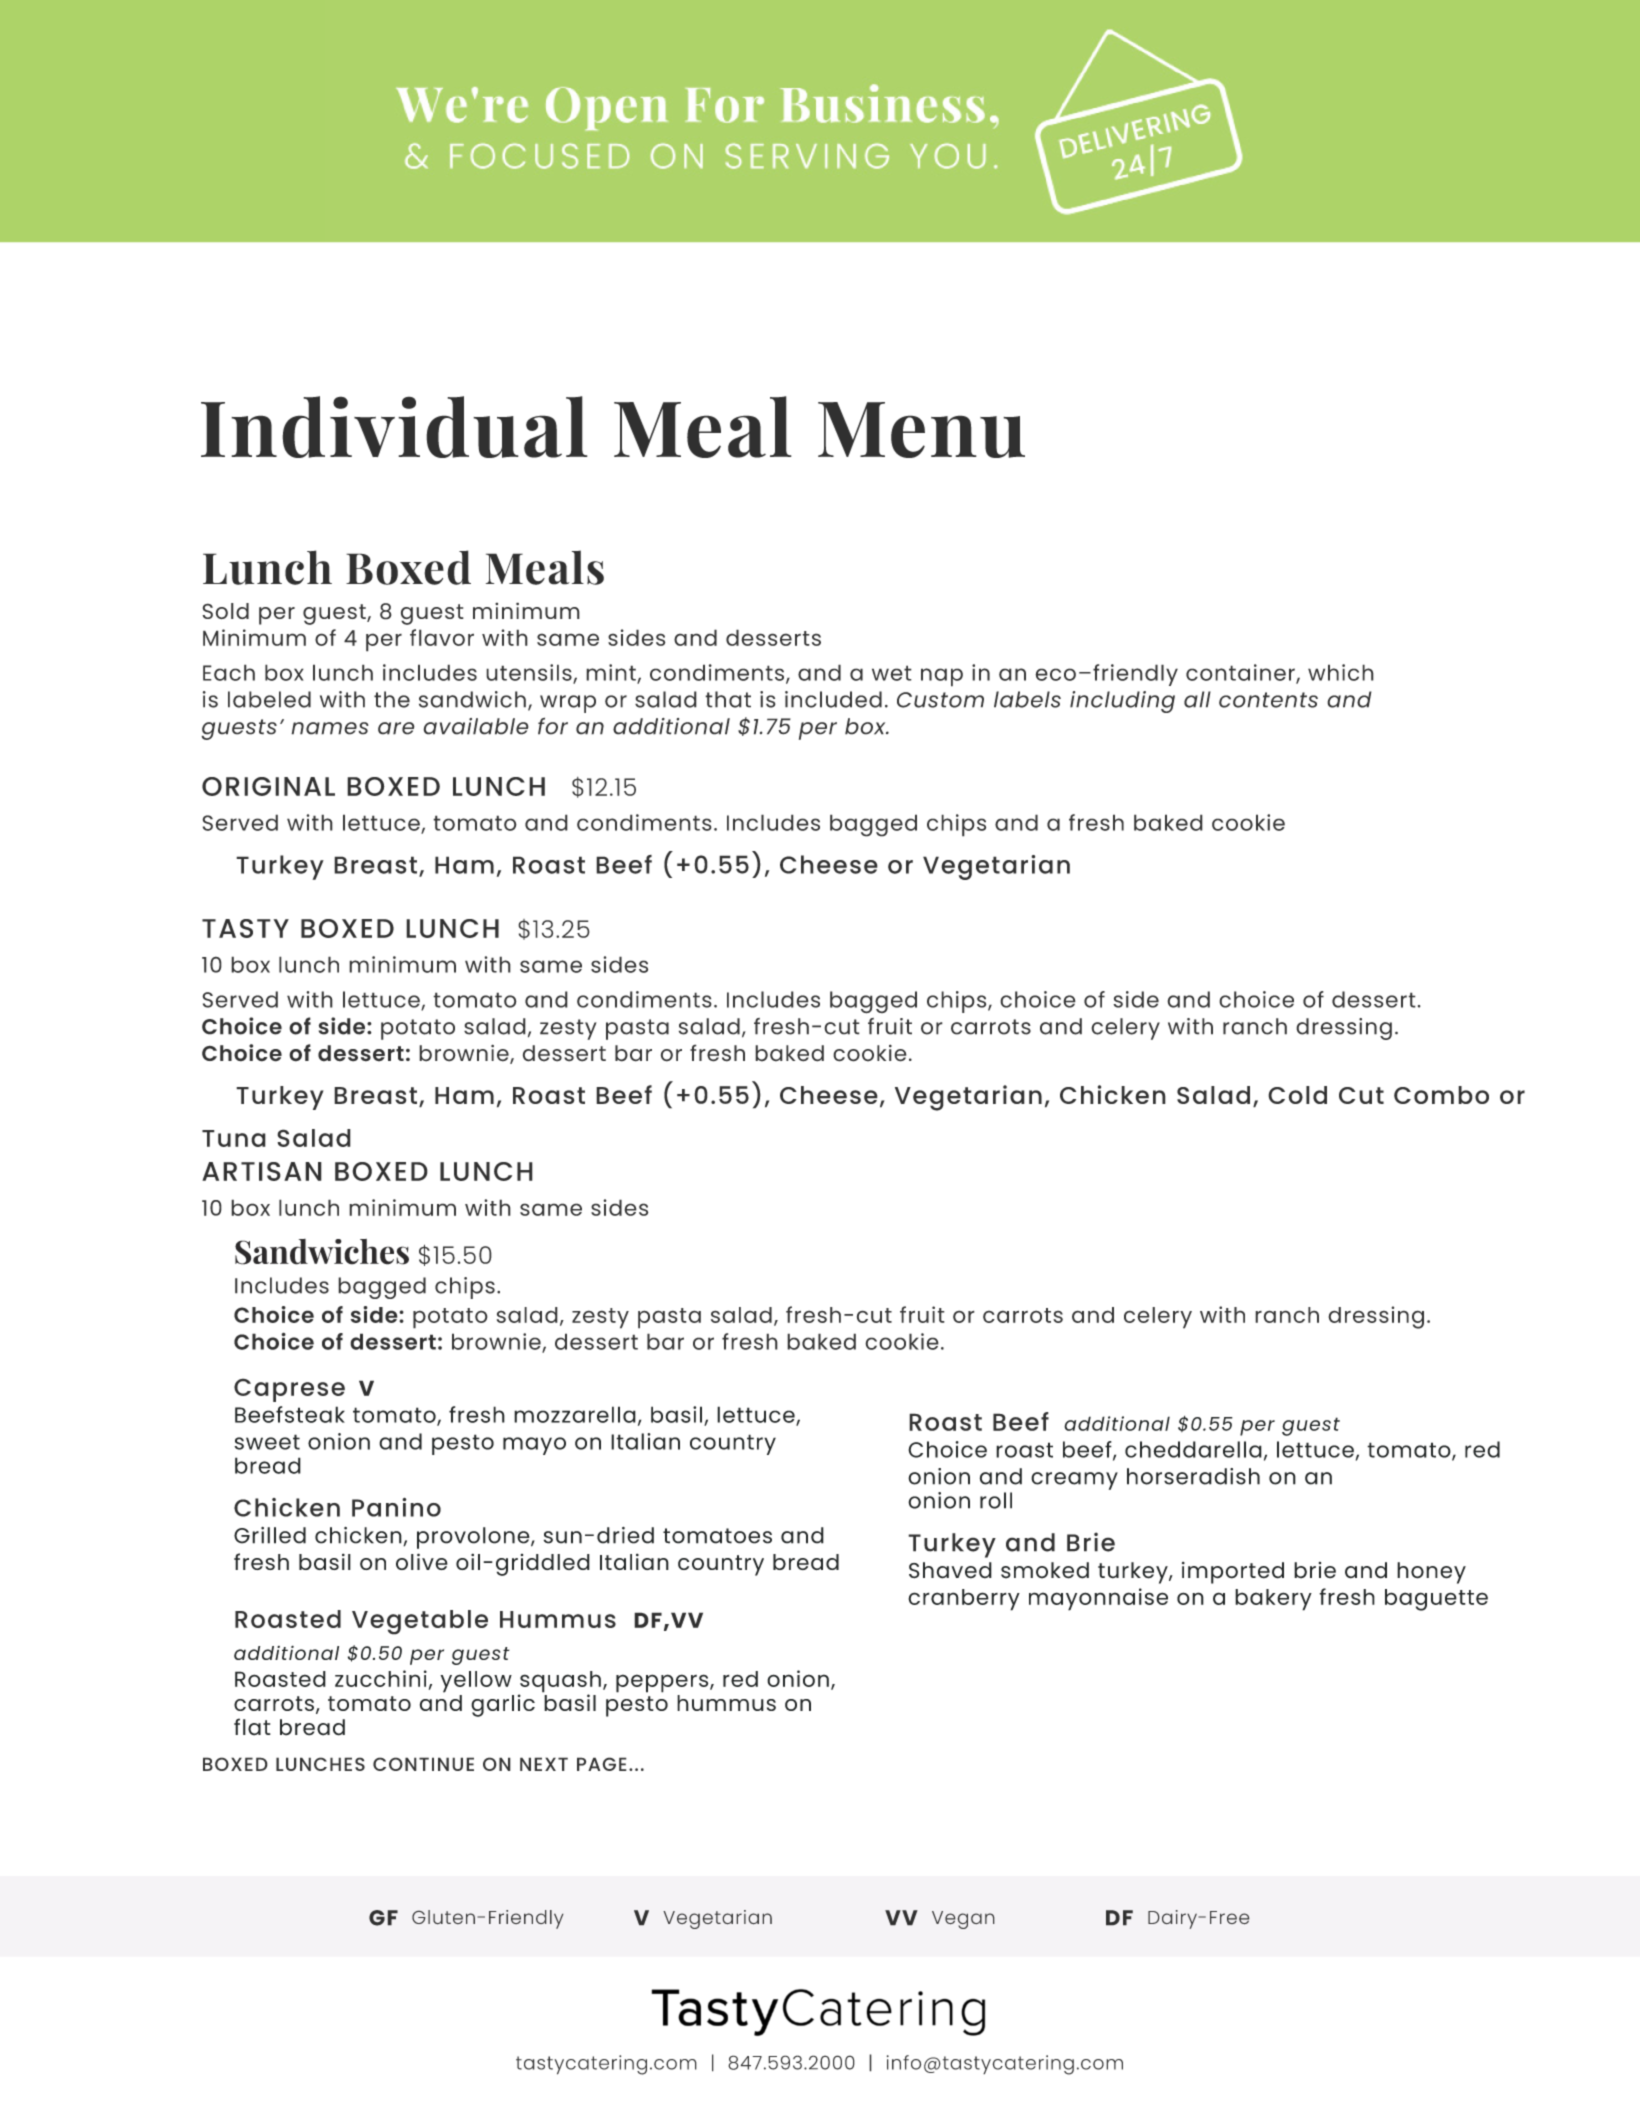 The height and width of the page is (2122, 1640). What do you see at coordinates (423, 1764) in the page?
I see `CONTINUE` at bounding box center [423, 1764].
